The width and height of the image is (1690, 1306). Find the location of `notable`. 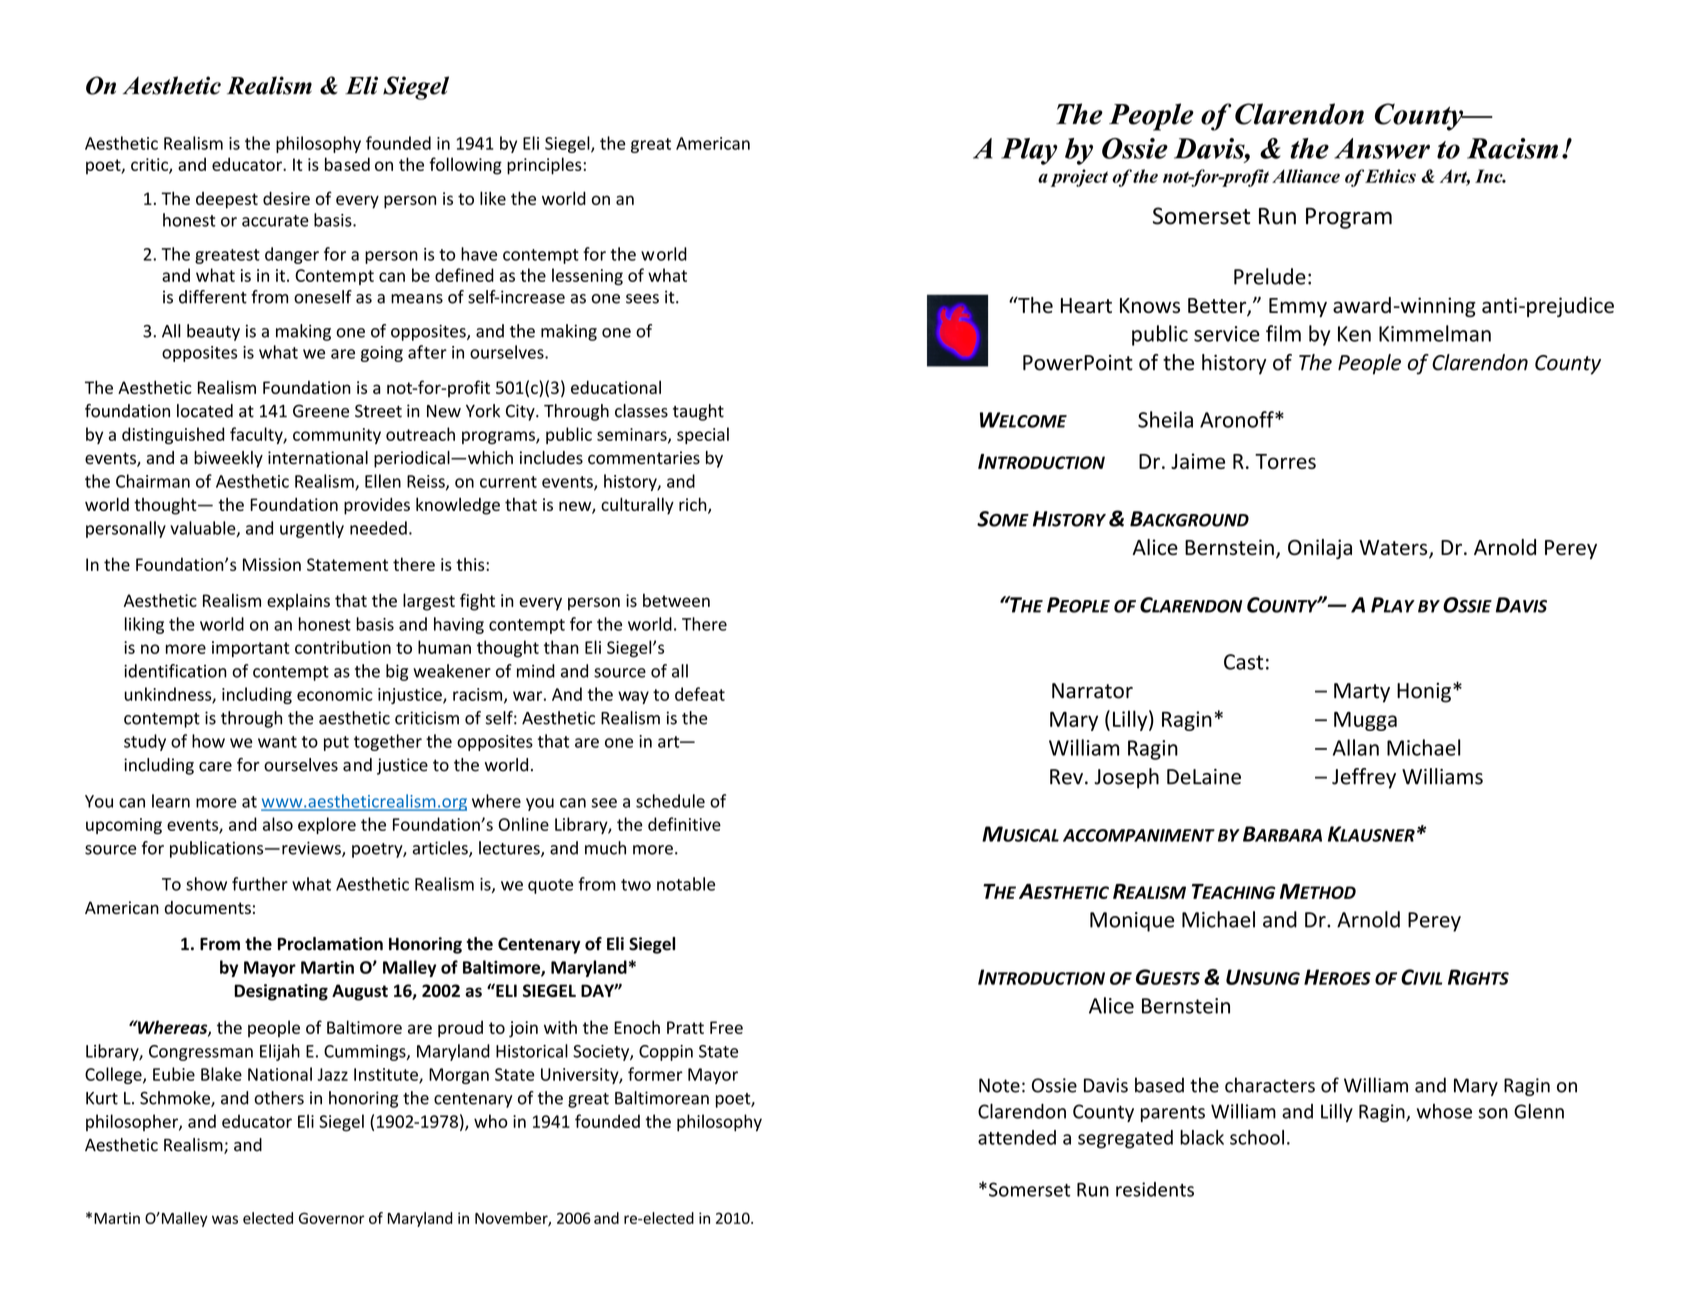

notable is located at coordinates (686, 884).
